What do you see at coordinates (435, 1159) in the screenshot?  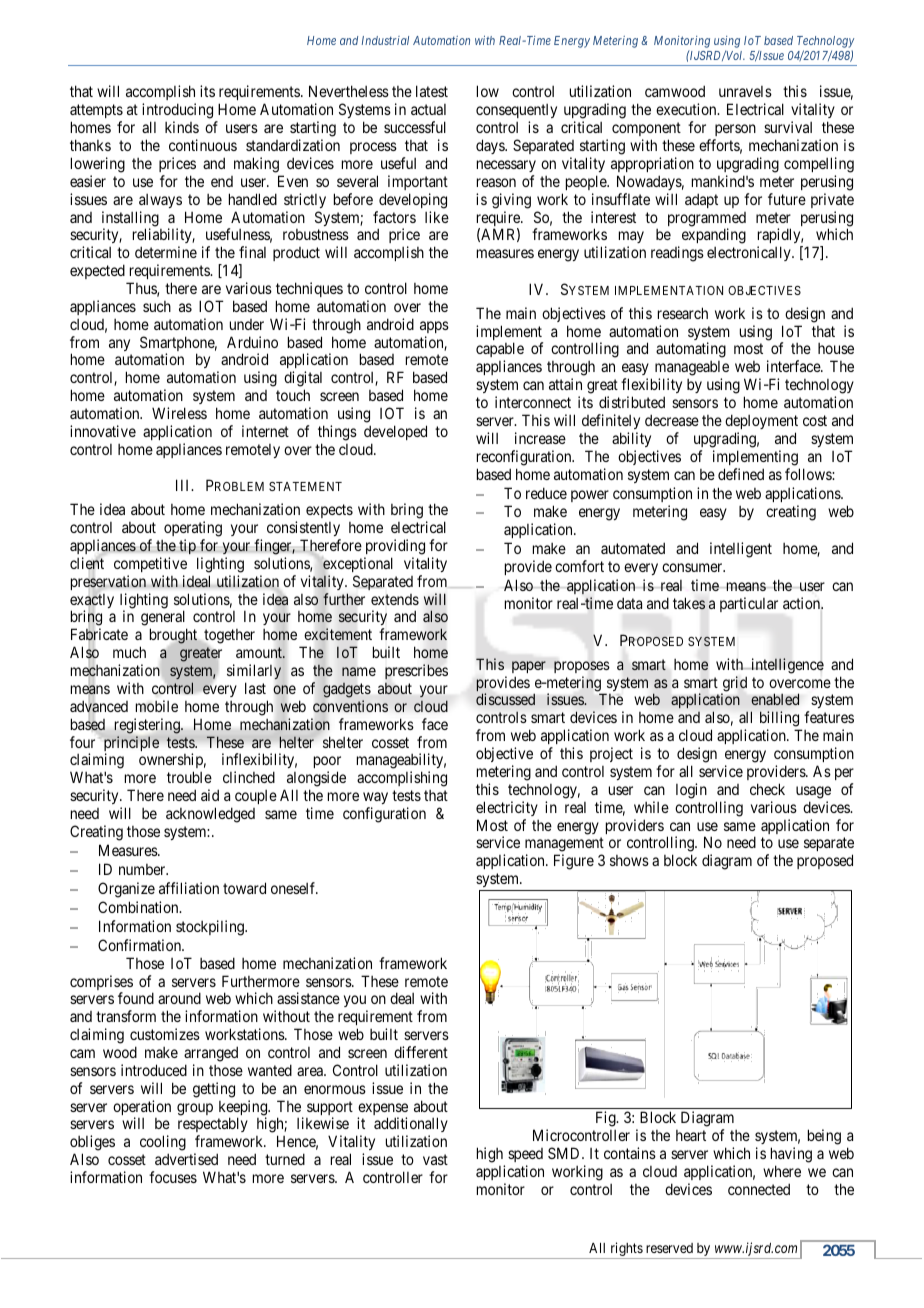 I see `vast` at bounding box center [435, 1159].
